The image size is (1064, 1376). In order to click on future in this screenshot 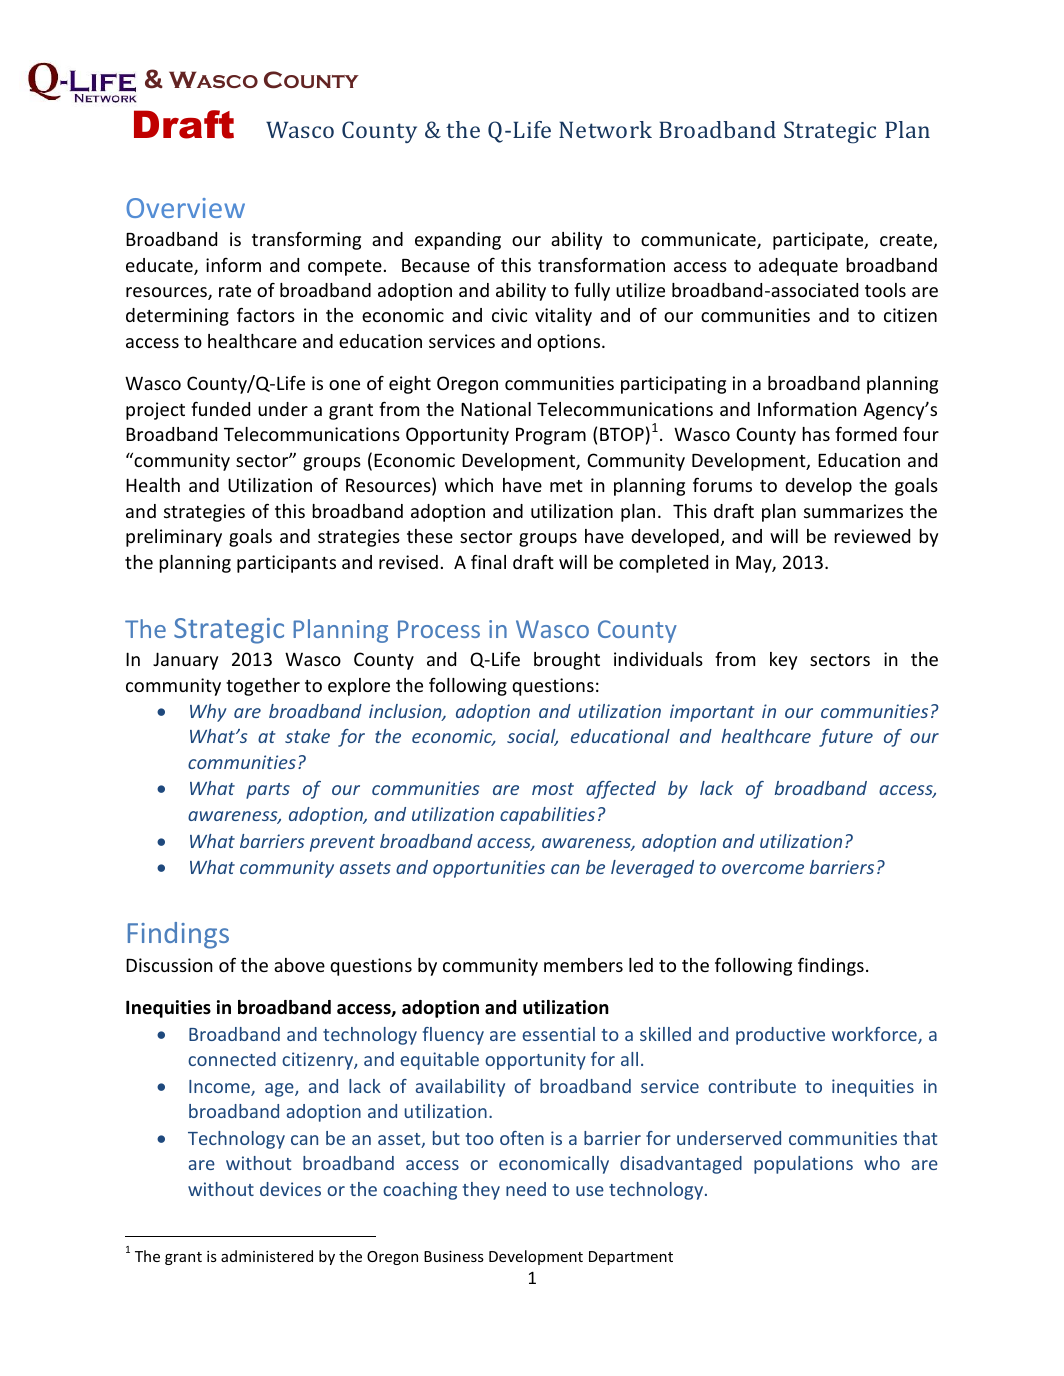, I will do `click(846, 738)`.
